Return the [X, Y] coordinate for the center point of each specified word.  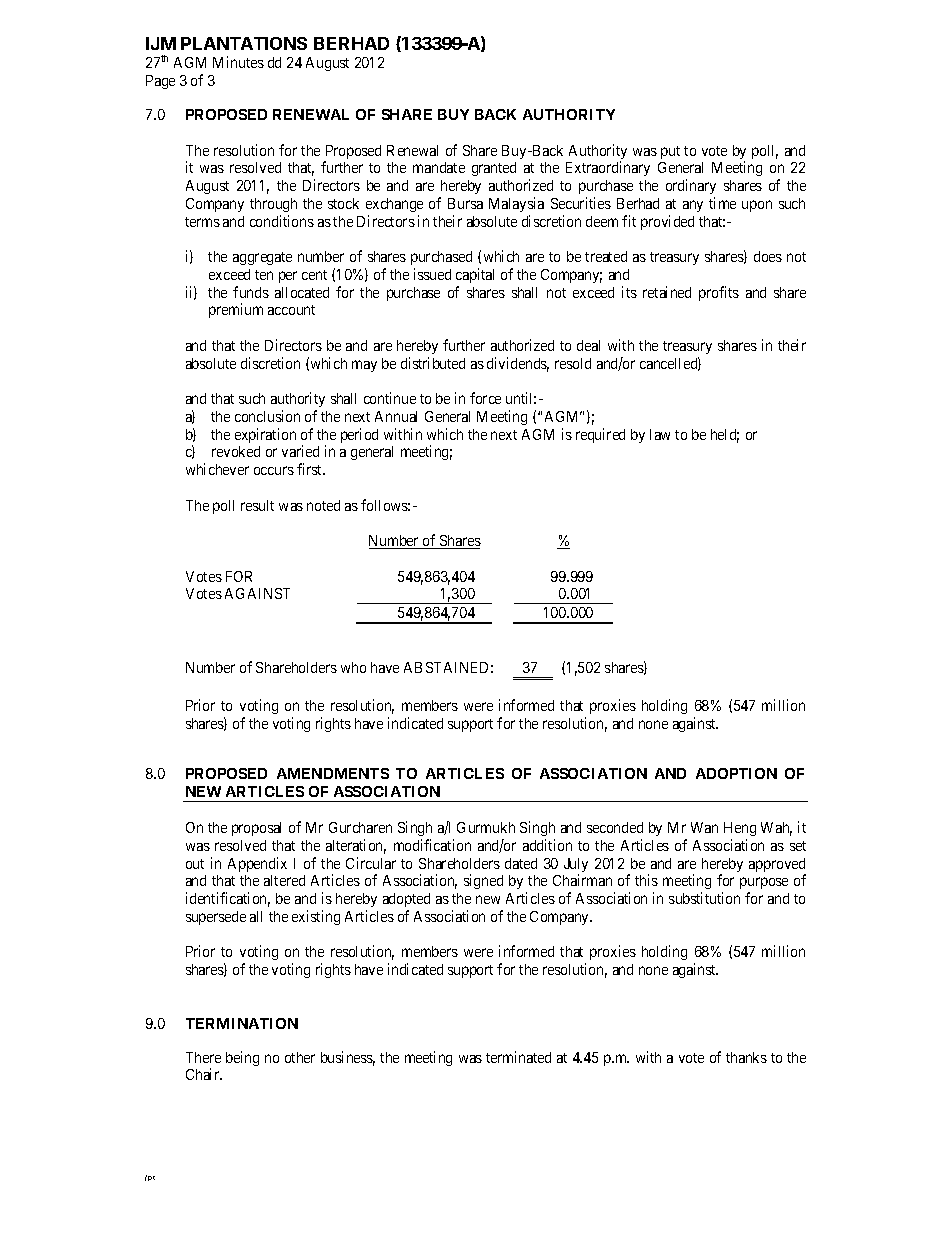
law [660, 434]
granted [494, 169]
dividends [518, 364]
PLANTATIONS [244, 43]
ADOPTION [736, 773]
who [353, 667]
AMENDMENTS [333, 773]
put [670, 152]
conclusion [267, 416]
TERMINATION [242, 1023]
